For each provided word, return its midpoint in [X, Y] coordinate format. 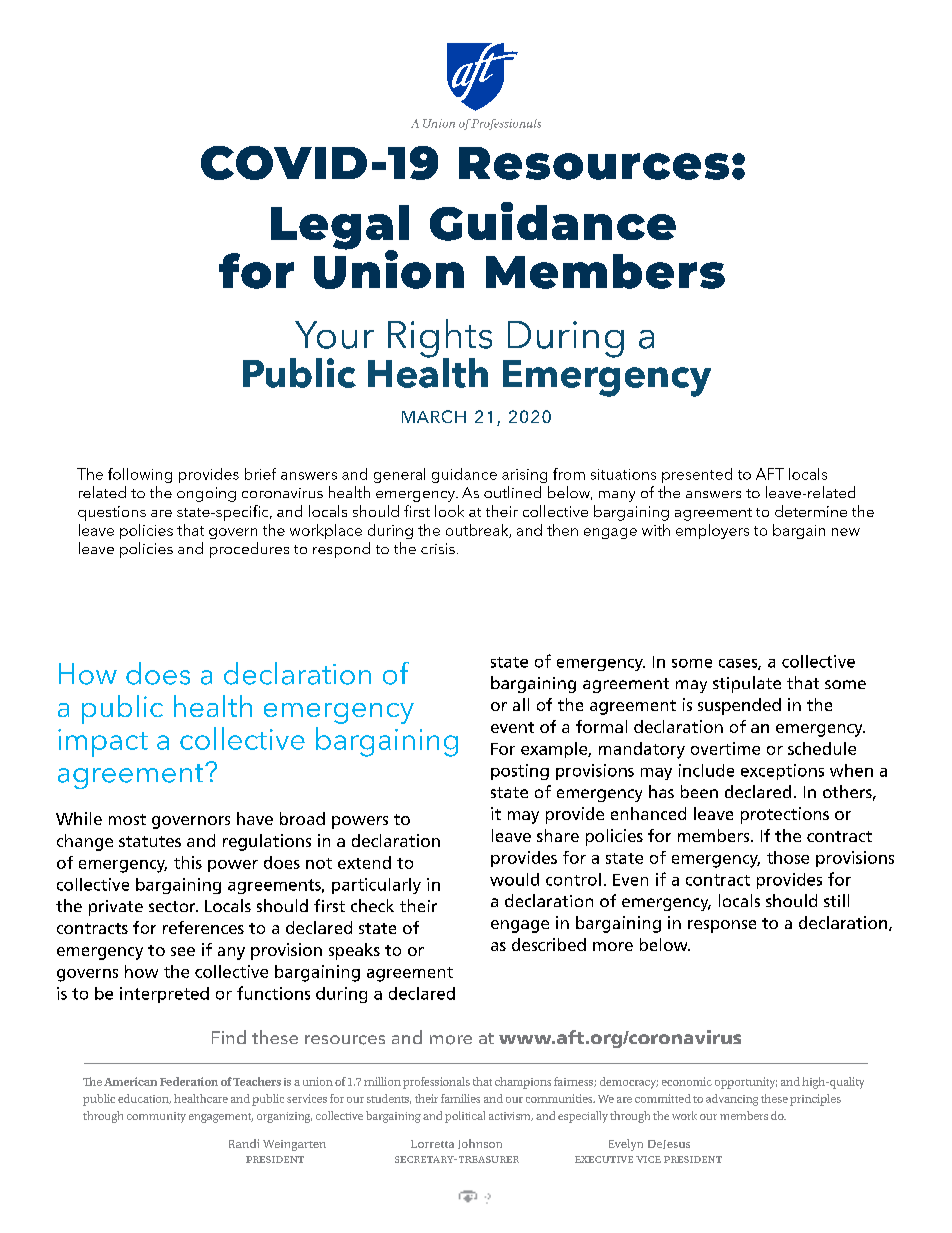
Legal [340, 228]
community [156, 1117]
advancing [732, 1100]
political [465, 1117]
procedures [249, 550]
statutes [150, 841]
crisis [438, 548]
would [514, 879]
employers [712, 531]
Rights [440, 339]
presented [697, 475]
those [788, 857]
